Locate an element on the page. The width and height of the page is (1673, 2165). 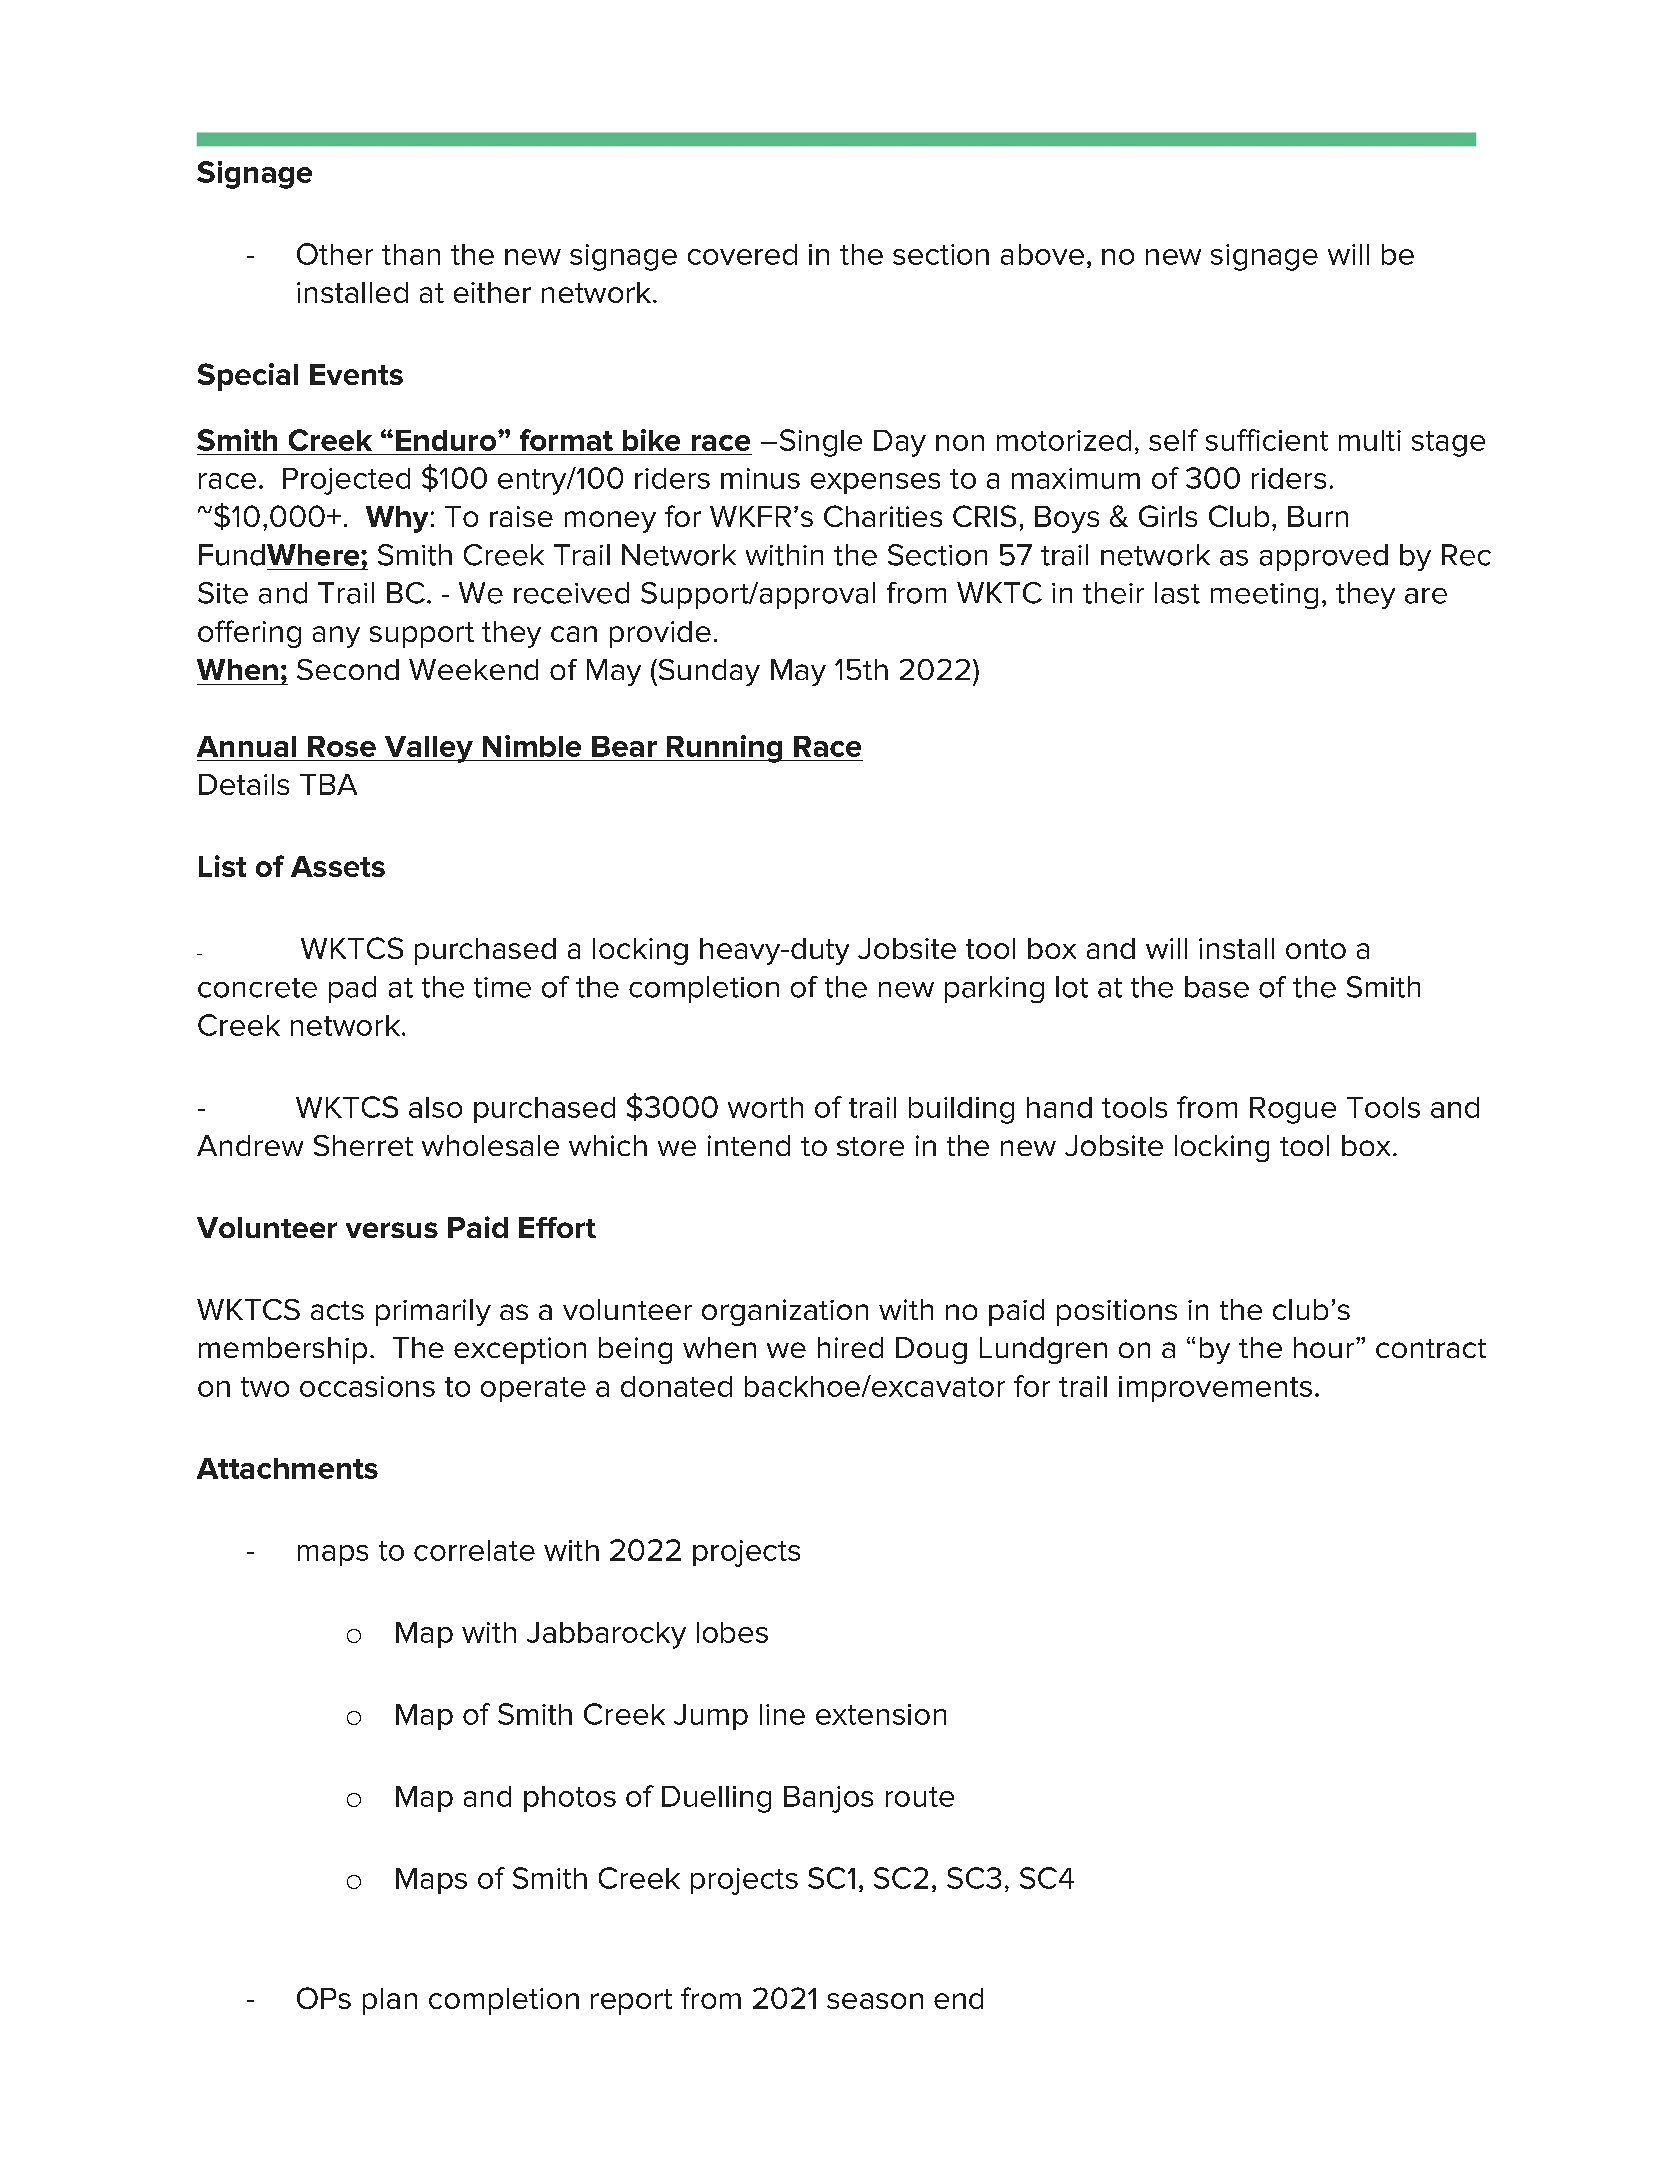
covered is located at coordinates (742, 254).
